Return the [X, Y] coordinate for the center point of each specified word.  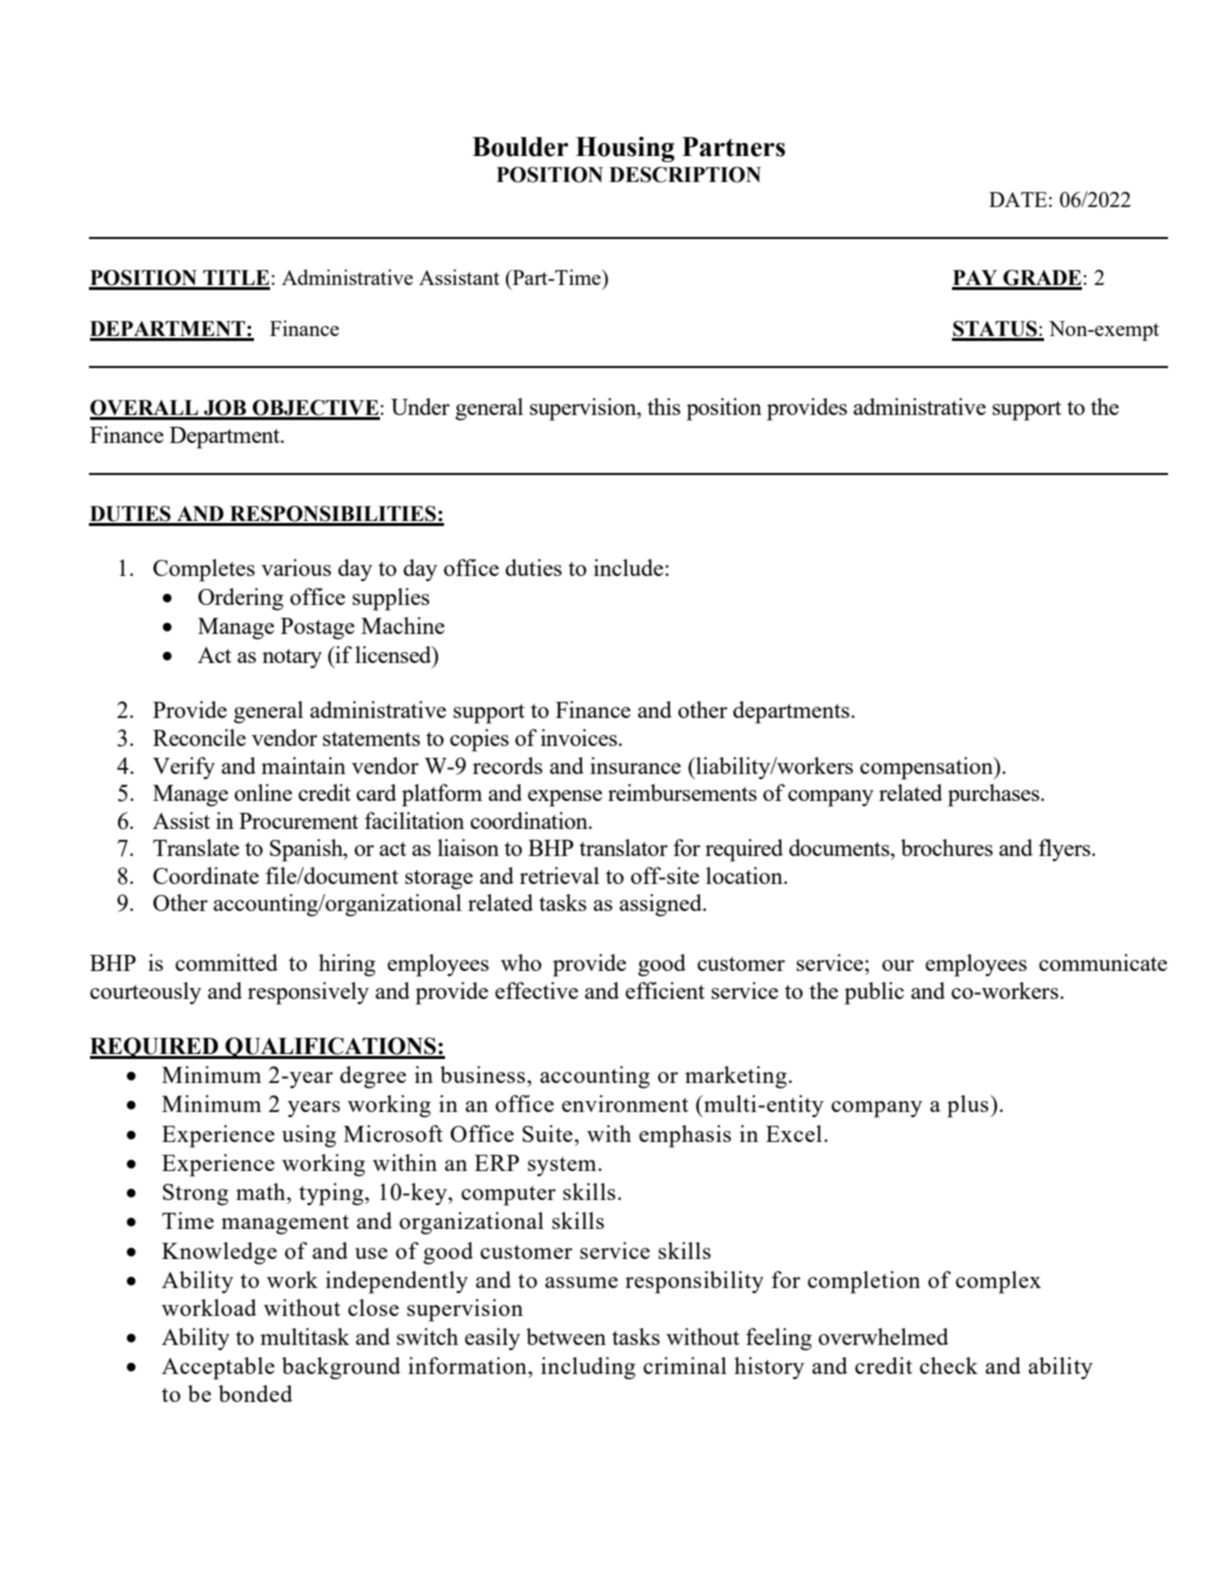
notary [292, 659]
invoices [579, 737]
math [262, 1191]
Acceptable [218, 1368]
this [664, 406]
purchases [995, 795]
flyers [1066, 850]
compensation [928, 768]
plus [969, 1106]
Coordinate [206, 875]
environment [625, 1103]
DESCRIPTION [685, 175]
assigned [661, 905]
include [630, 567]
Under [420, 406]
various [296, 567]
